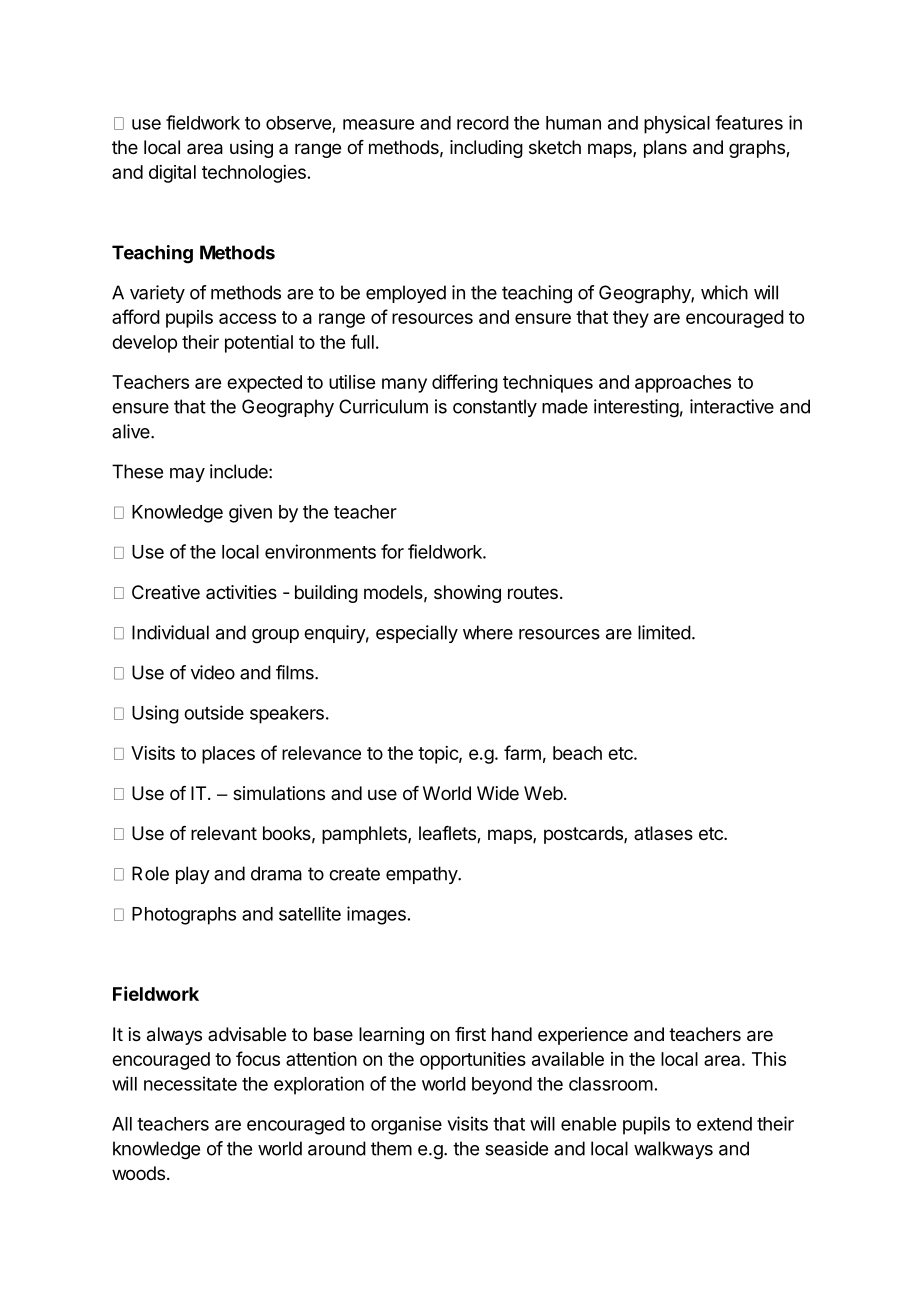  What do you see at coordinates (172, 174) in the image?
I see `digital` at bounding box center [172, 174].
